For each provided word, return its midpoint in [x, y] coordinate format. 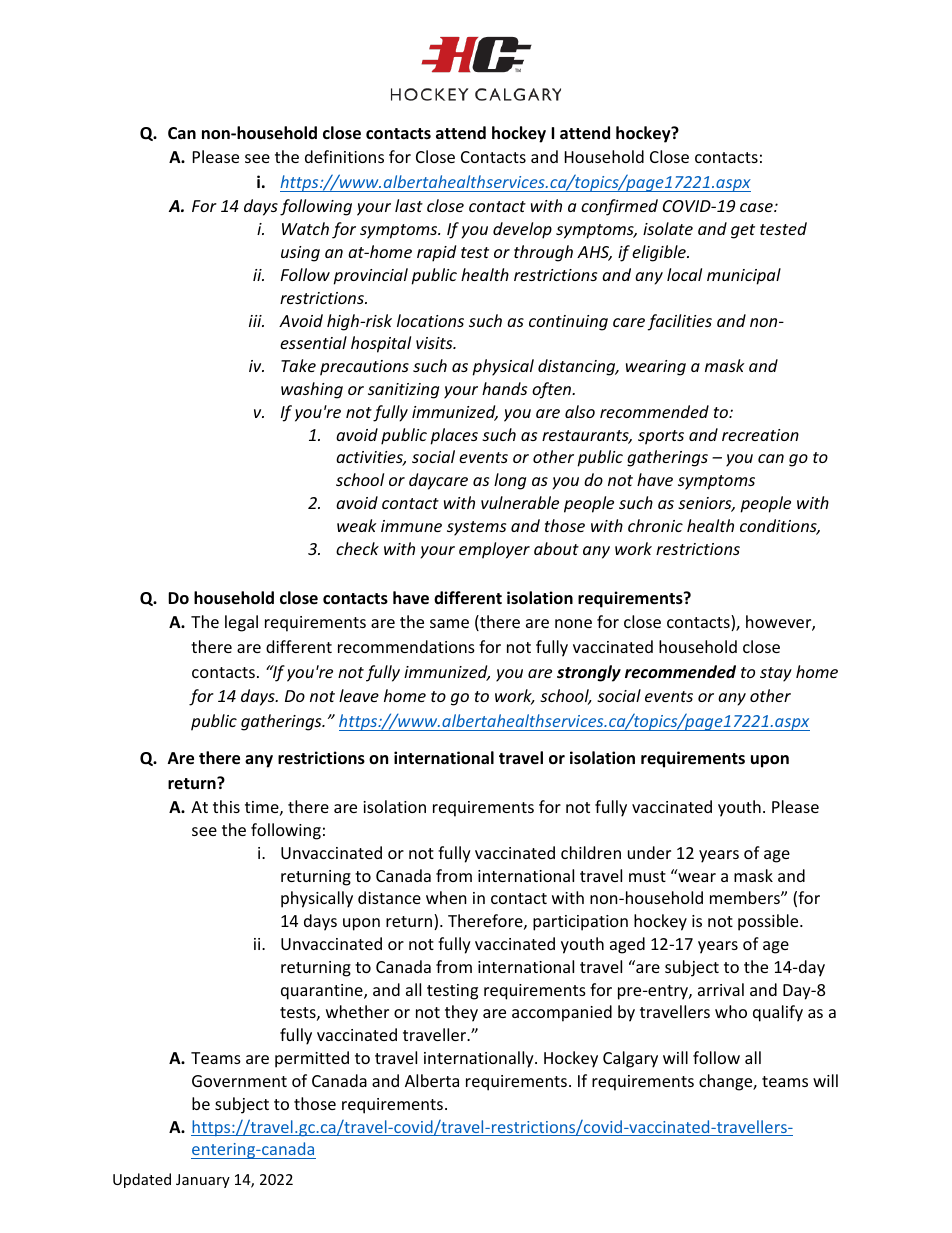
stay [776, 674]
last [409, 205]
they [461, 1013]
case [757, 207]
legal [241, 623]
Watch [305, 228]
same [449, 623]
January [203, 1181]
